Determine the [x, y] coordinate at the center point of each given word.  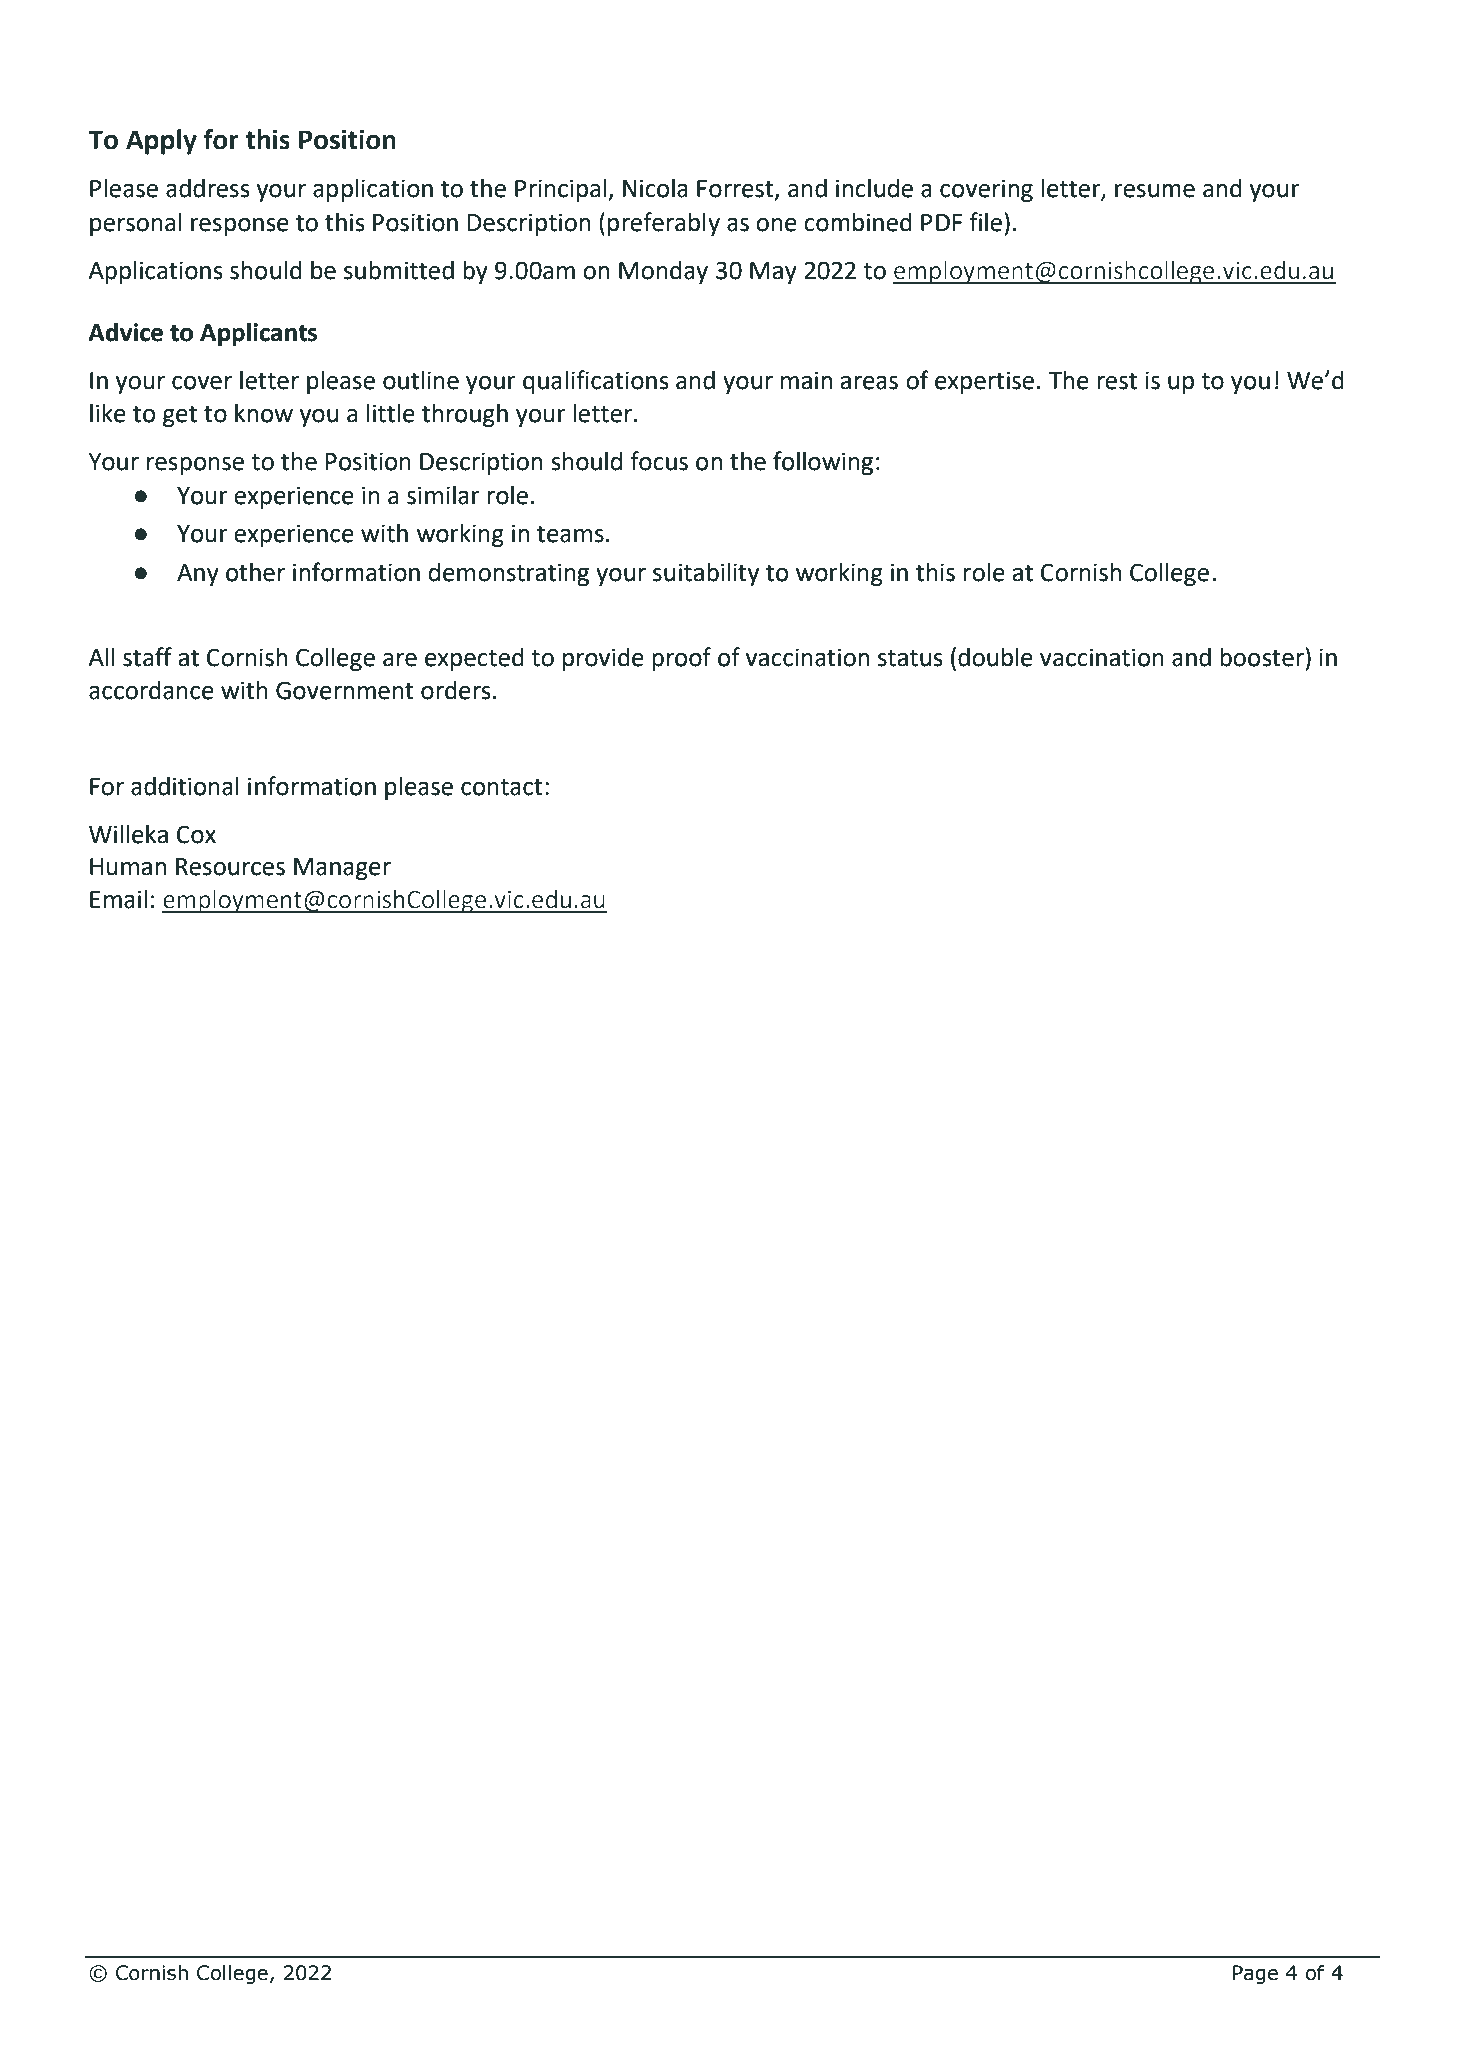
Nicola [655, 188]
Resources [230, 867]
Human [128, 867]
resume [1155, 191]
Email [118, 899]
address [208, 188]
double [995, 657]
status [910, 658]
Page [1255, 1974]
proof [681, 659]
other [255, 572]
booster [1263, 657]
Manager [342, 869]
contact [502, 787]
